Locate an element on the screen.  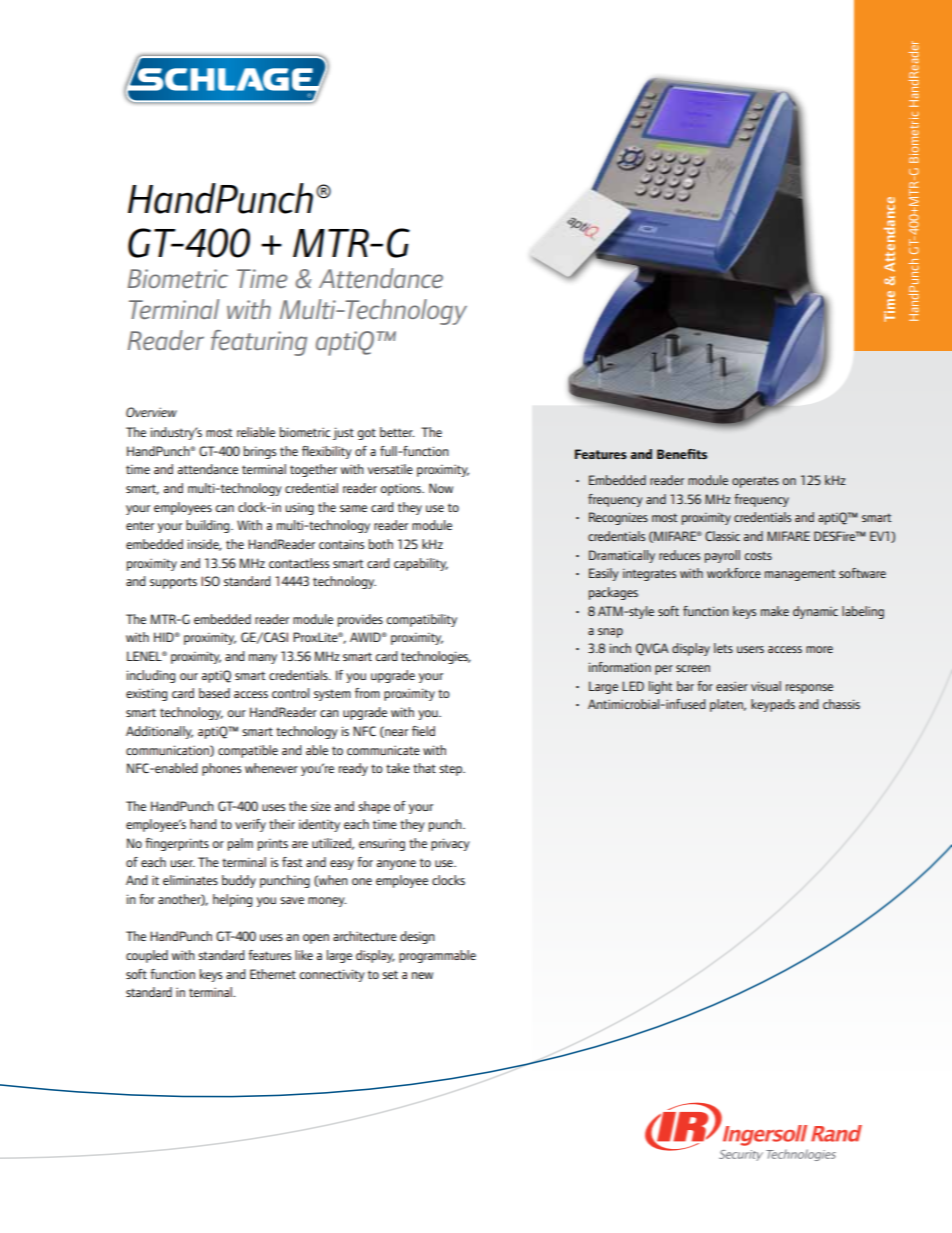
many is located at coordinates (263, 659).
